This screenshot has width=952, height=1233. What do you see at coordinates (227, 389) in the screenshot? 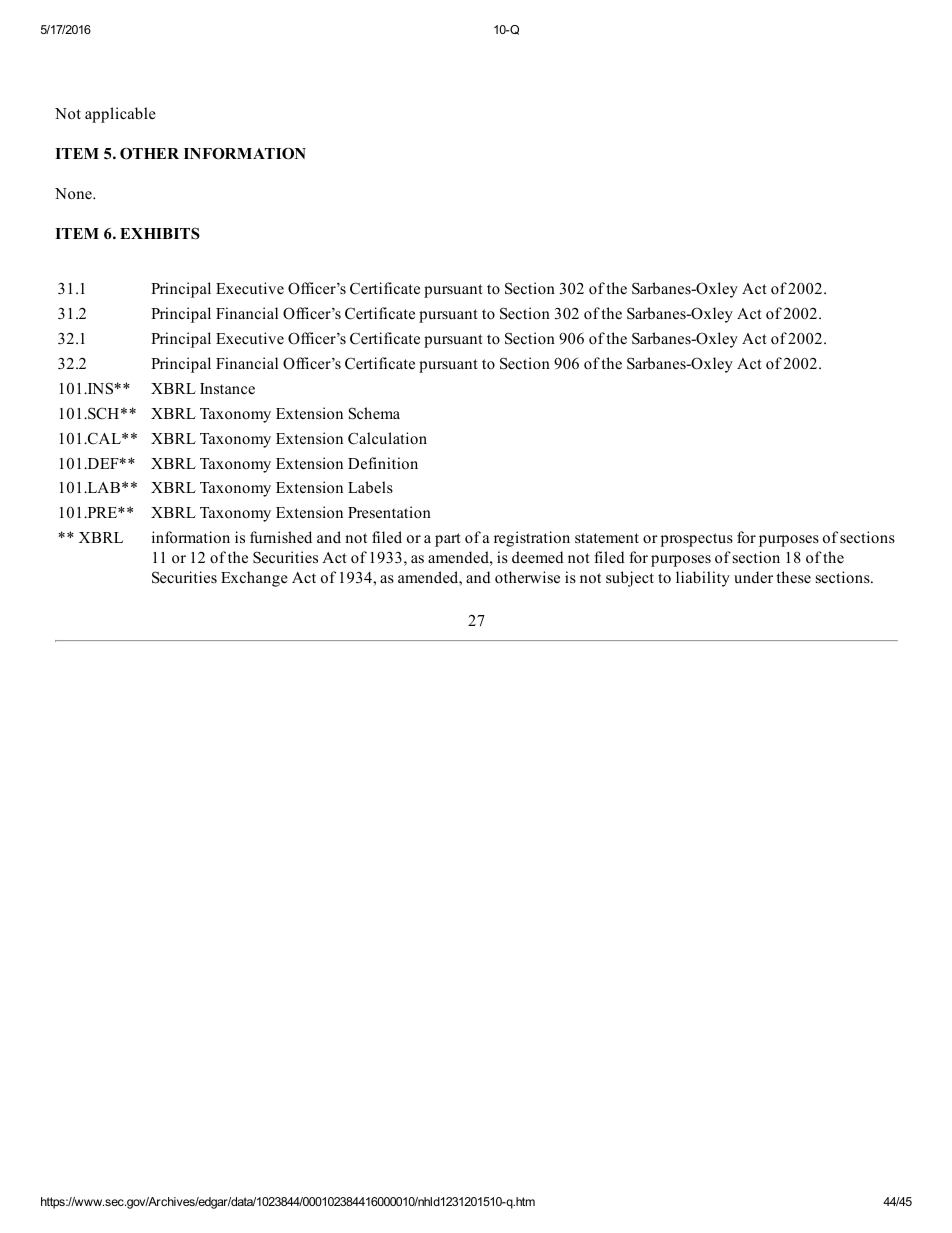
I see `Instance` at bounding box center [227, 389].
